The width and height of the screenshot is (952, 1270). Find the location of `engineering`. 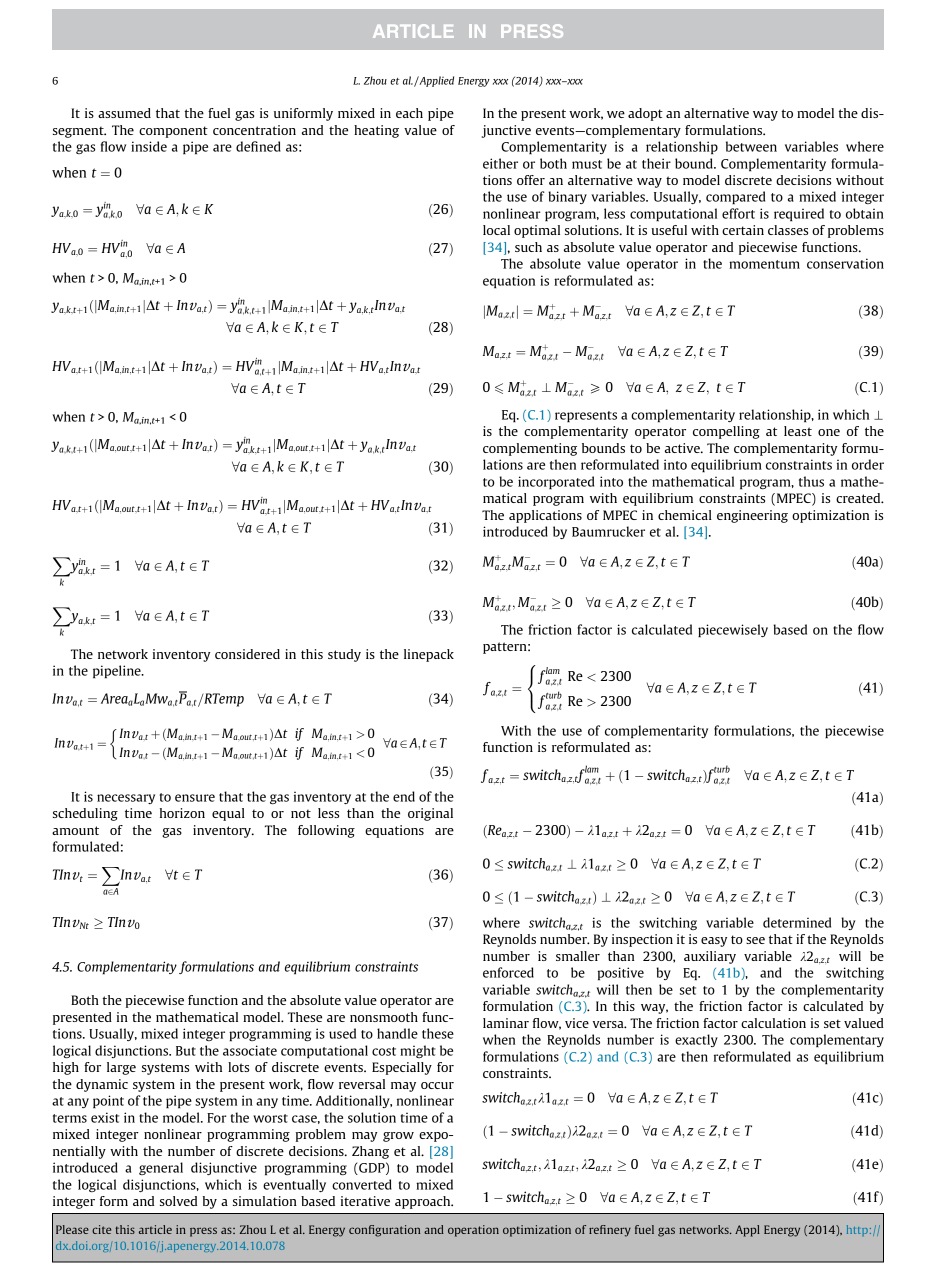

engineering is located at coordinates (752, 516).
